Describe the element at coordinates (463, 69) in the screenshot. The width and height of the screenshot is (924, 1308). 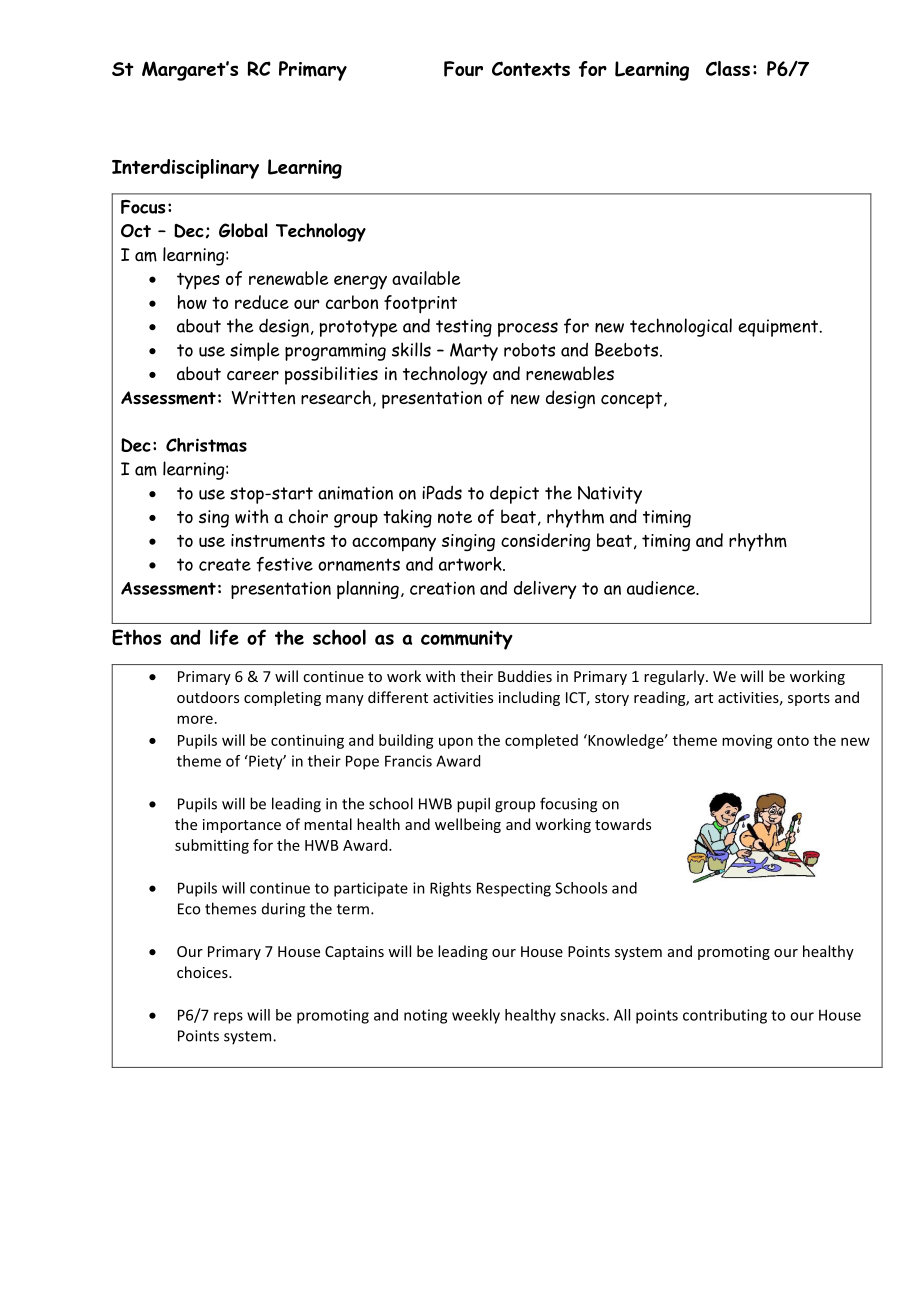
I see `Four` at that location.
